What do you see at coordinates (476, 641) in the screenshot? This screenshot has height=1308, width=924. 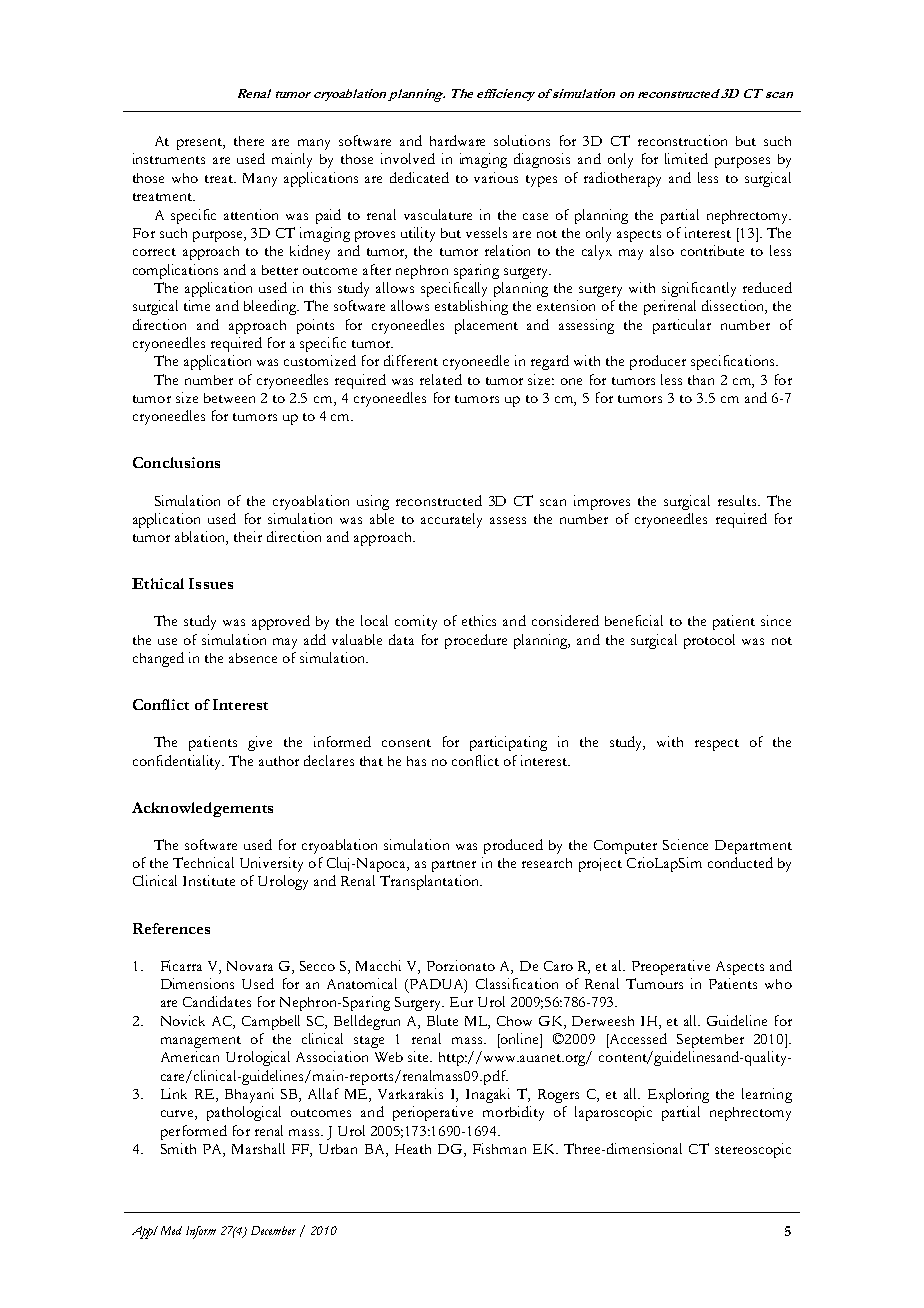 I see `procedure` at bounding box center [476, 641].
